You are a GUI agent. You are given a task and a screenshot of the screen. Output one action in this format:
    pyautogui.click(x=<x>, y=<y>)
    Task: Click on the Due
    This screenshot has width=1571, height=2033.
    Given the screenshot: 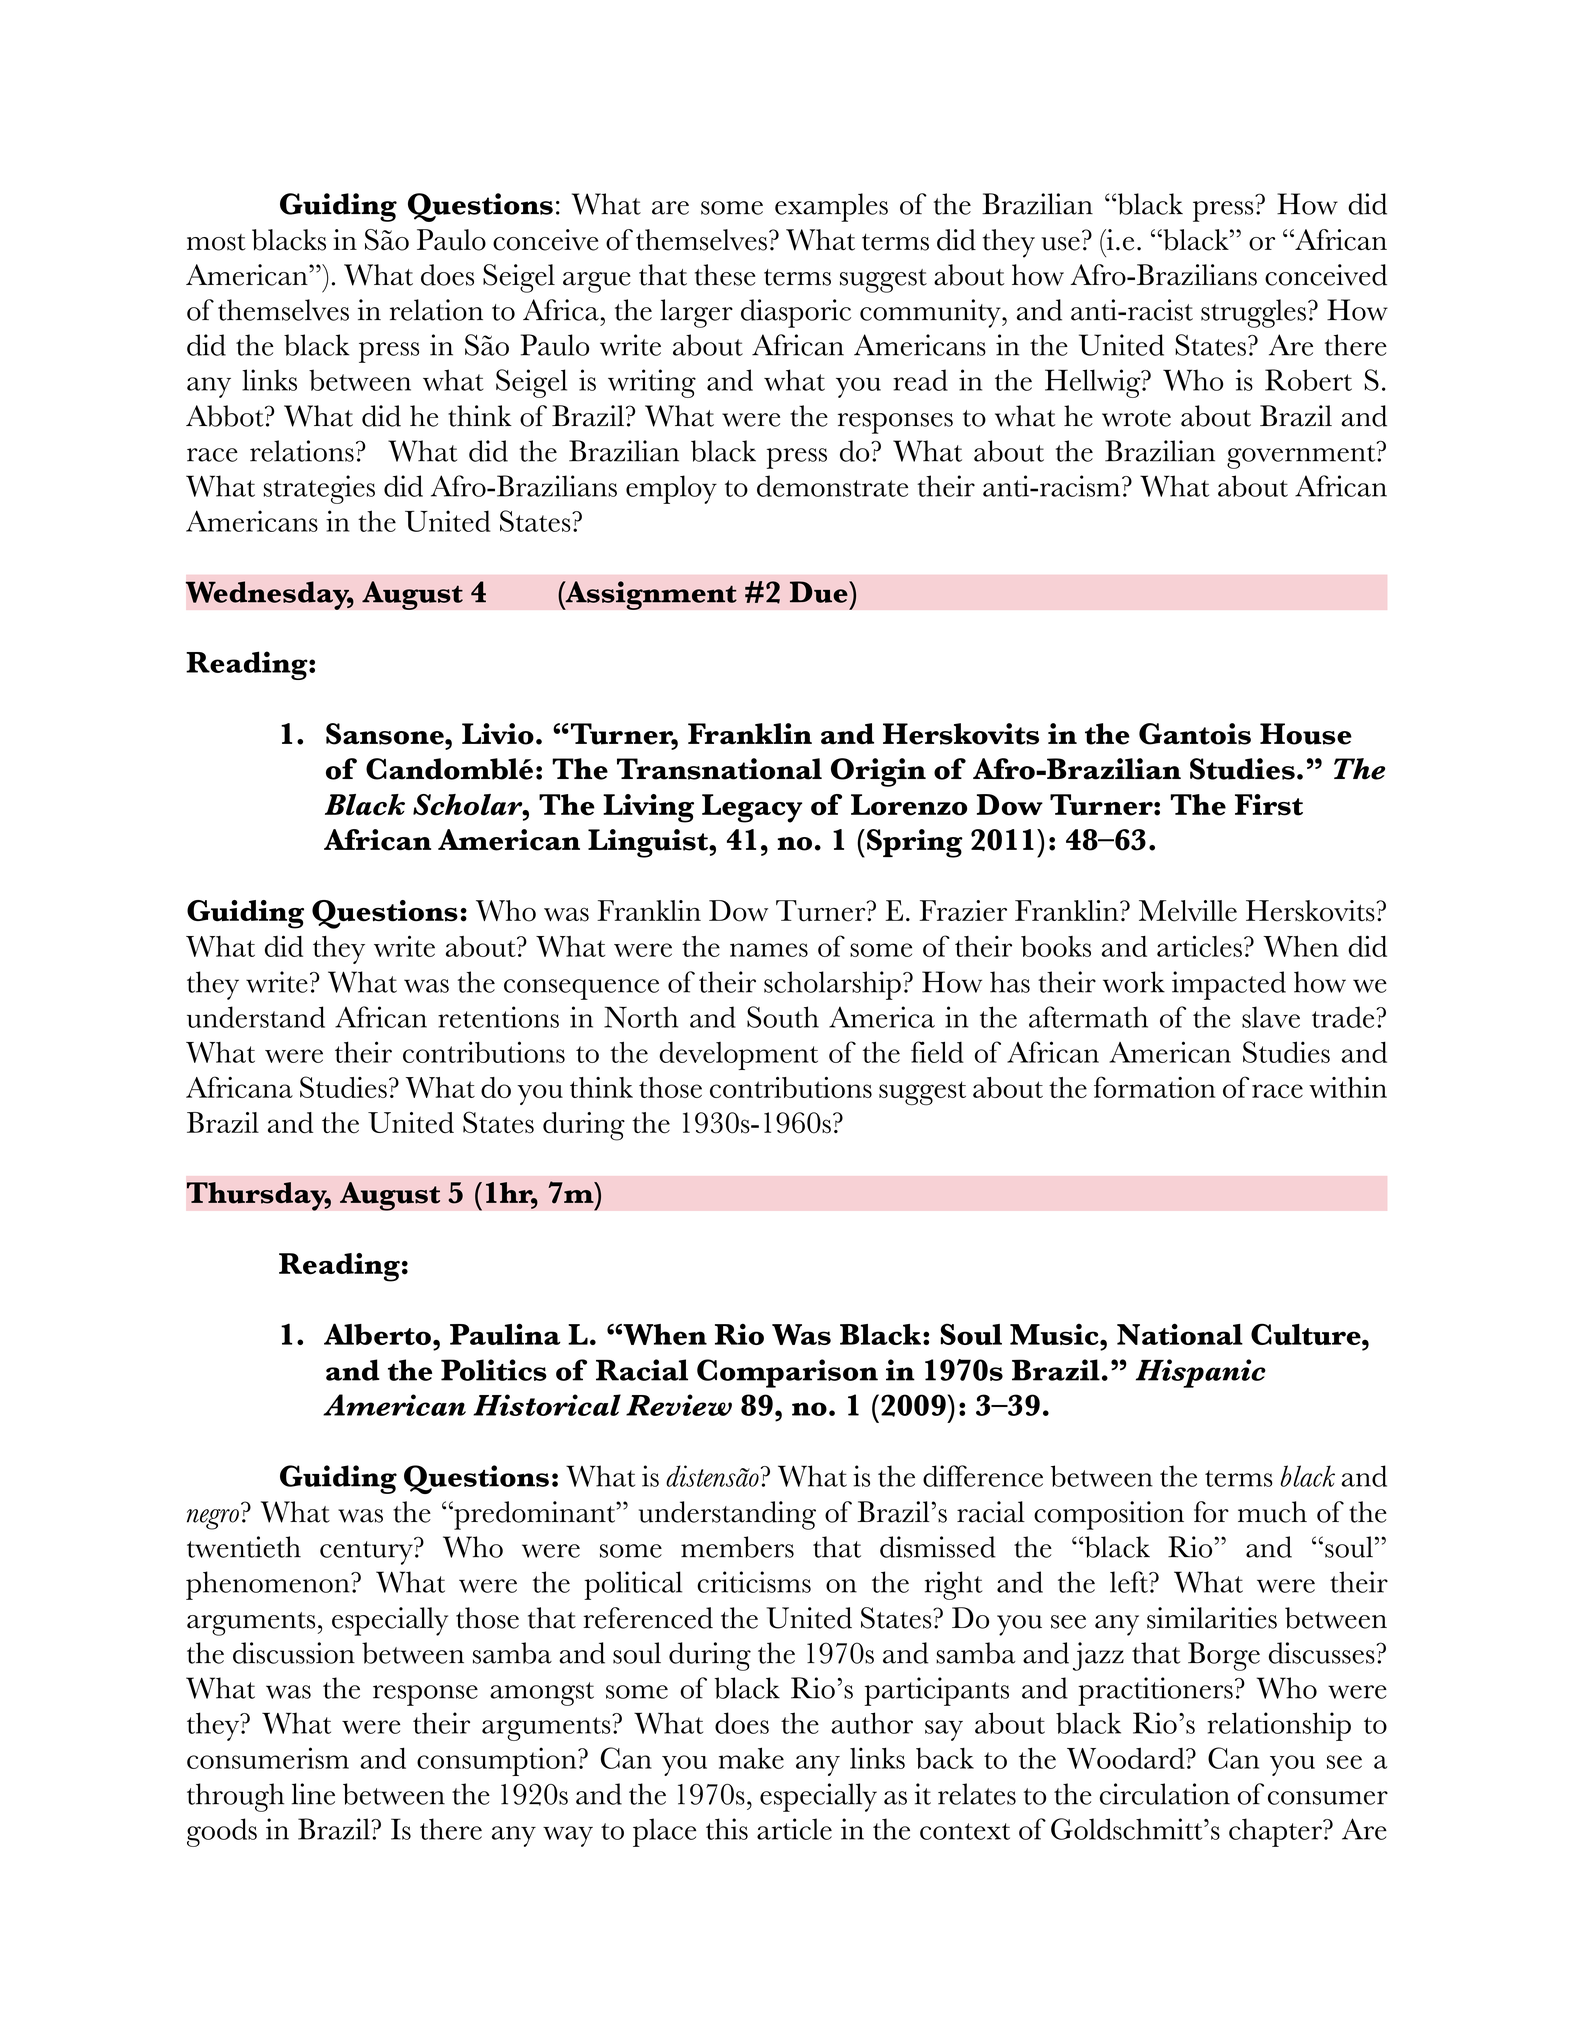 What is the action you would take?
    pyautogui.click(x=820, y=592)
